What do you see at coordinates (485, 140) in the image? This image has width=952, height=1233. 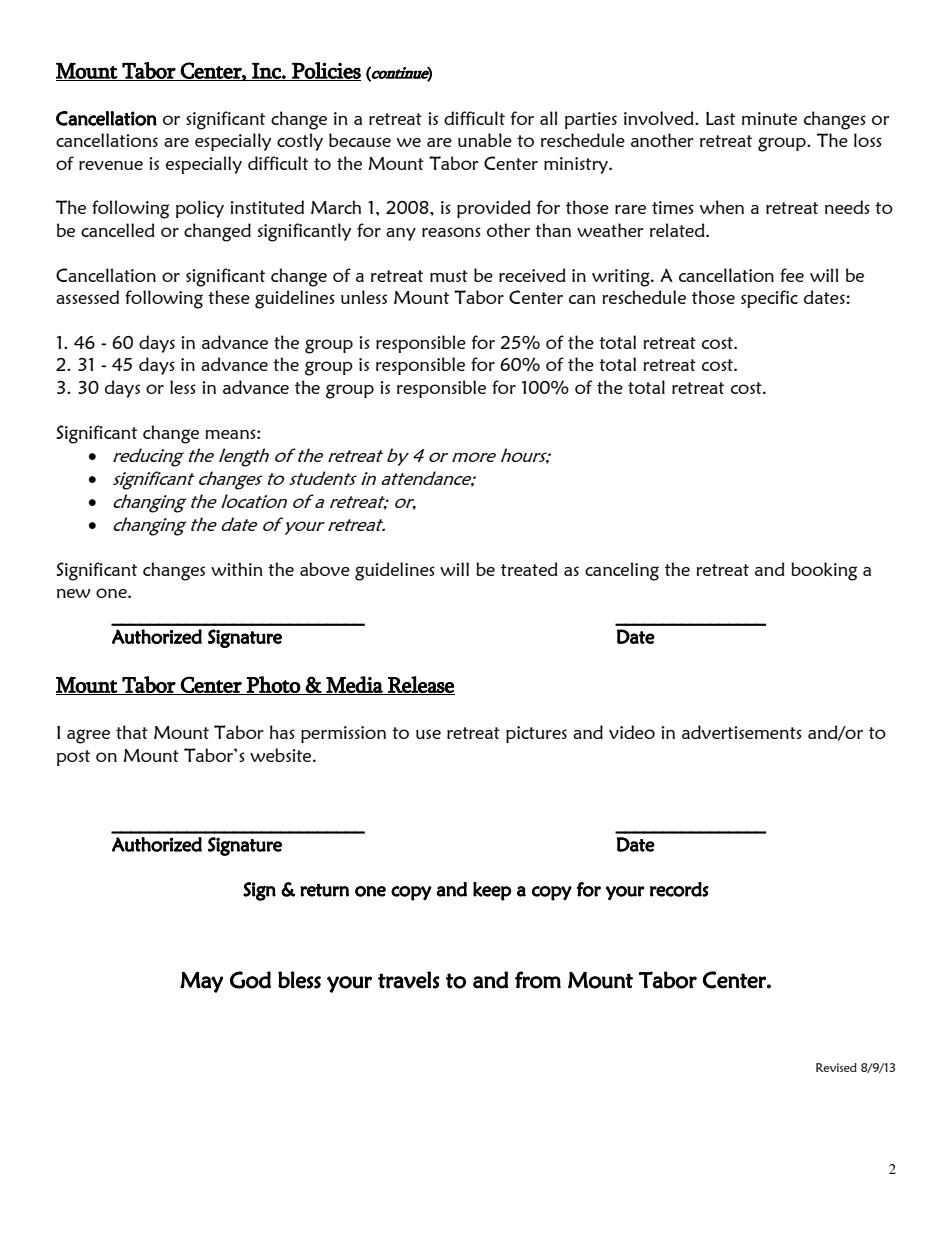 I see `unable` at bounding box center [485, 140].
